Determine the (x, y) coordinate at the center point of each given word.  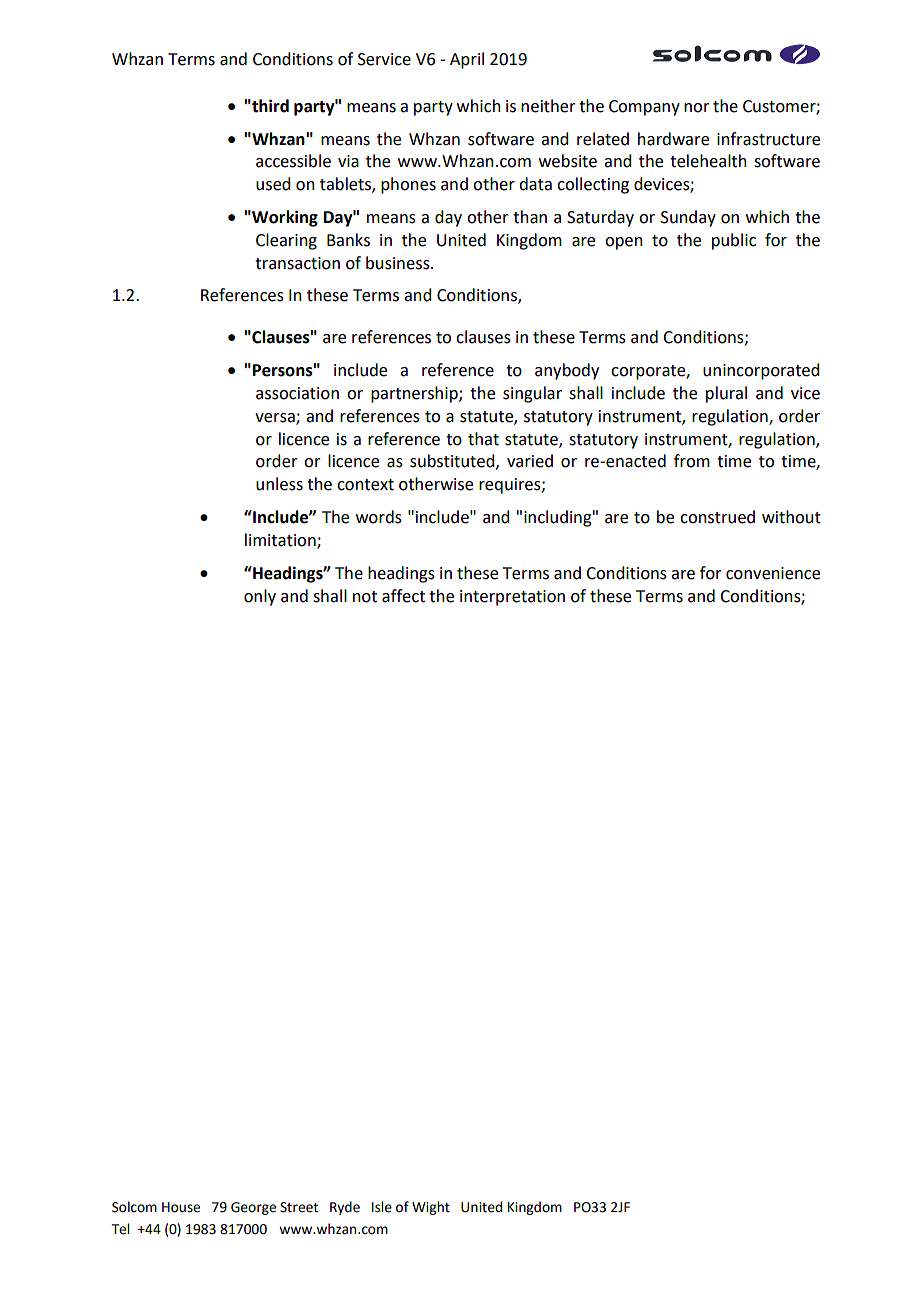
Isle (382, 1207)
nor (697, 108)
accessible (293, 161)
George (253, 1208)
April (467, 60)
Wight (431, 1208)
